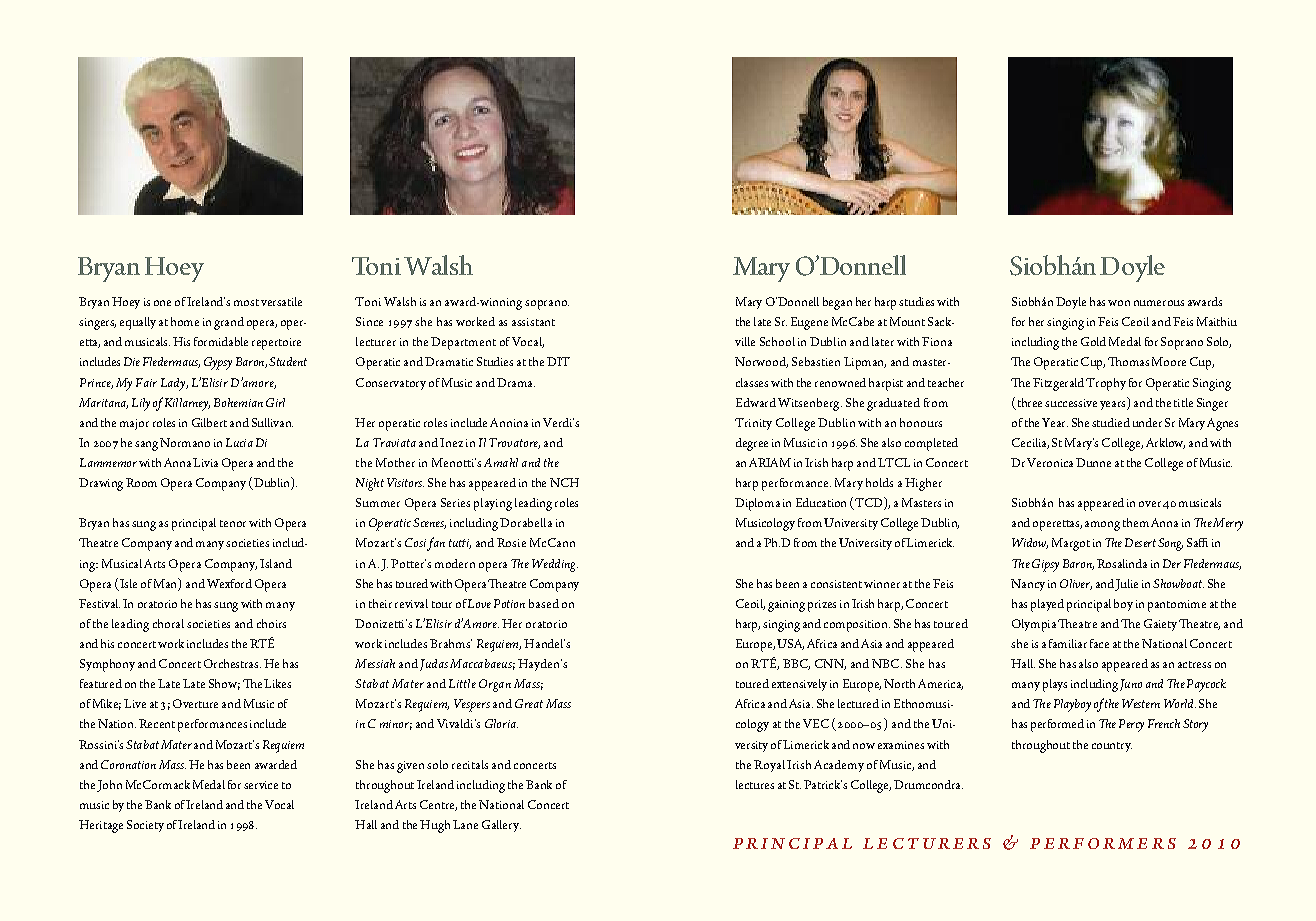 This page has width=1316, height=921. What do you see at coordinates (1112, 747) in the page?
I see `country` at bounding box center [1112, 747].
